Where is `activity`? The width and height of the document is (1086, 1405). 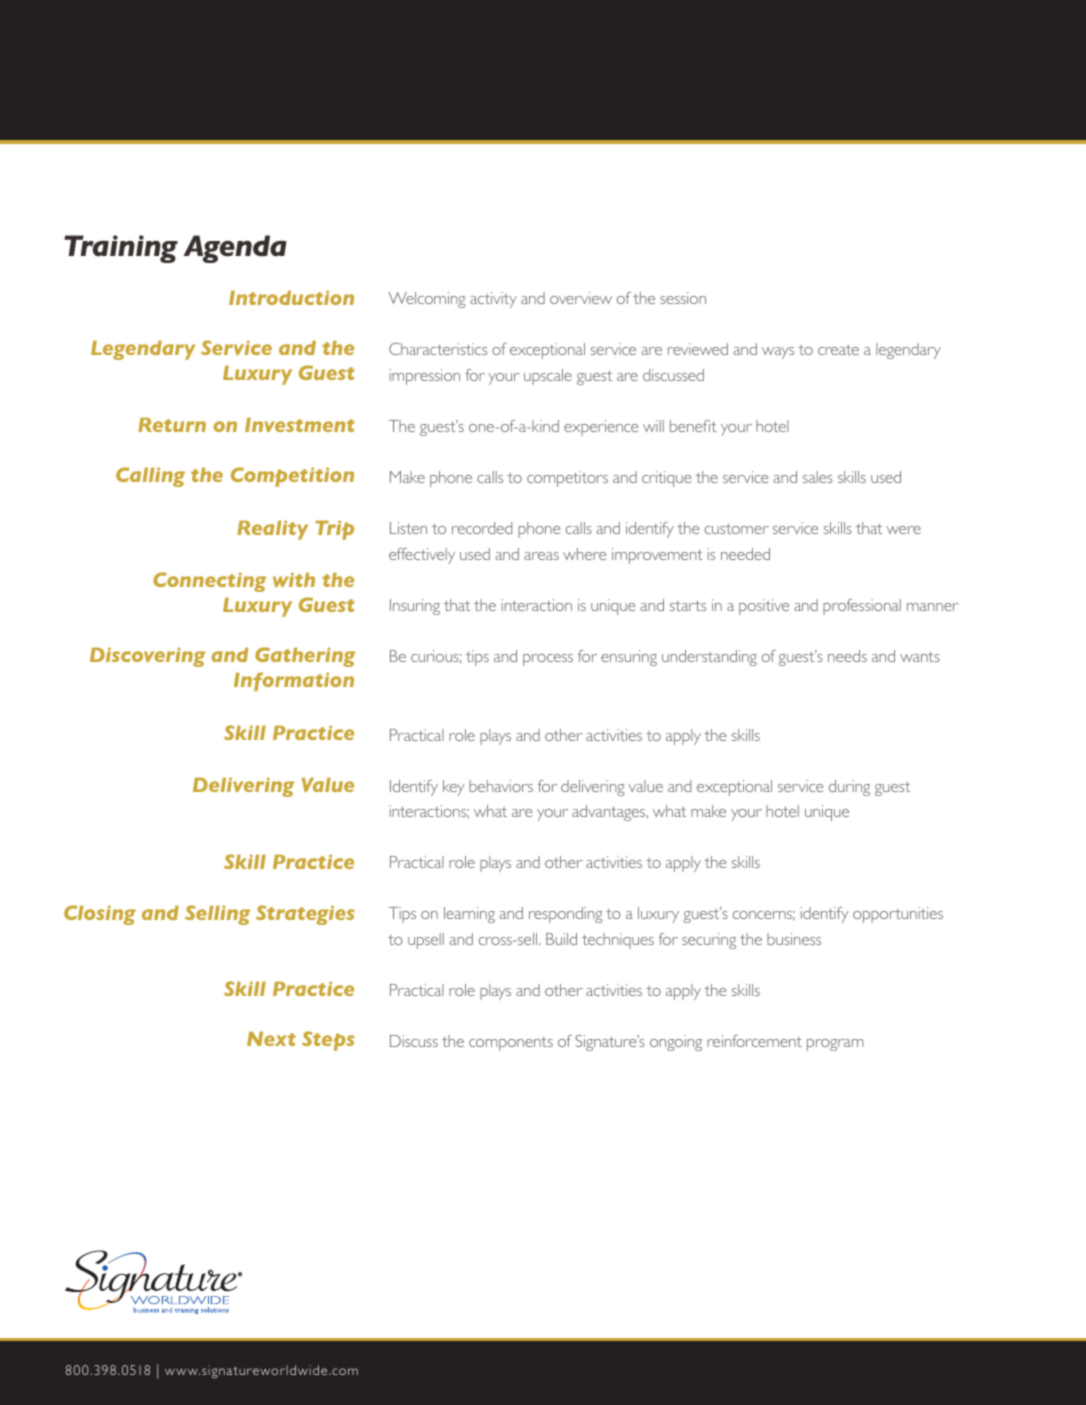
activity is located at coordinates (493, 300).
